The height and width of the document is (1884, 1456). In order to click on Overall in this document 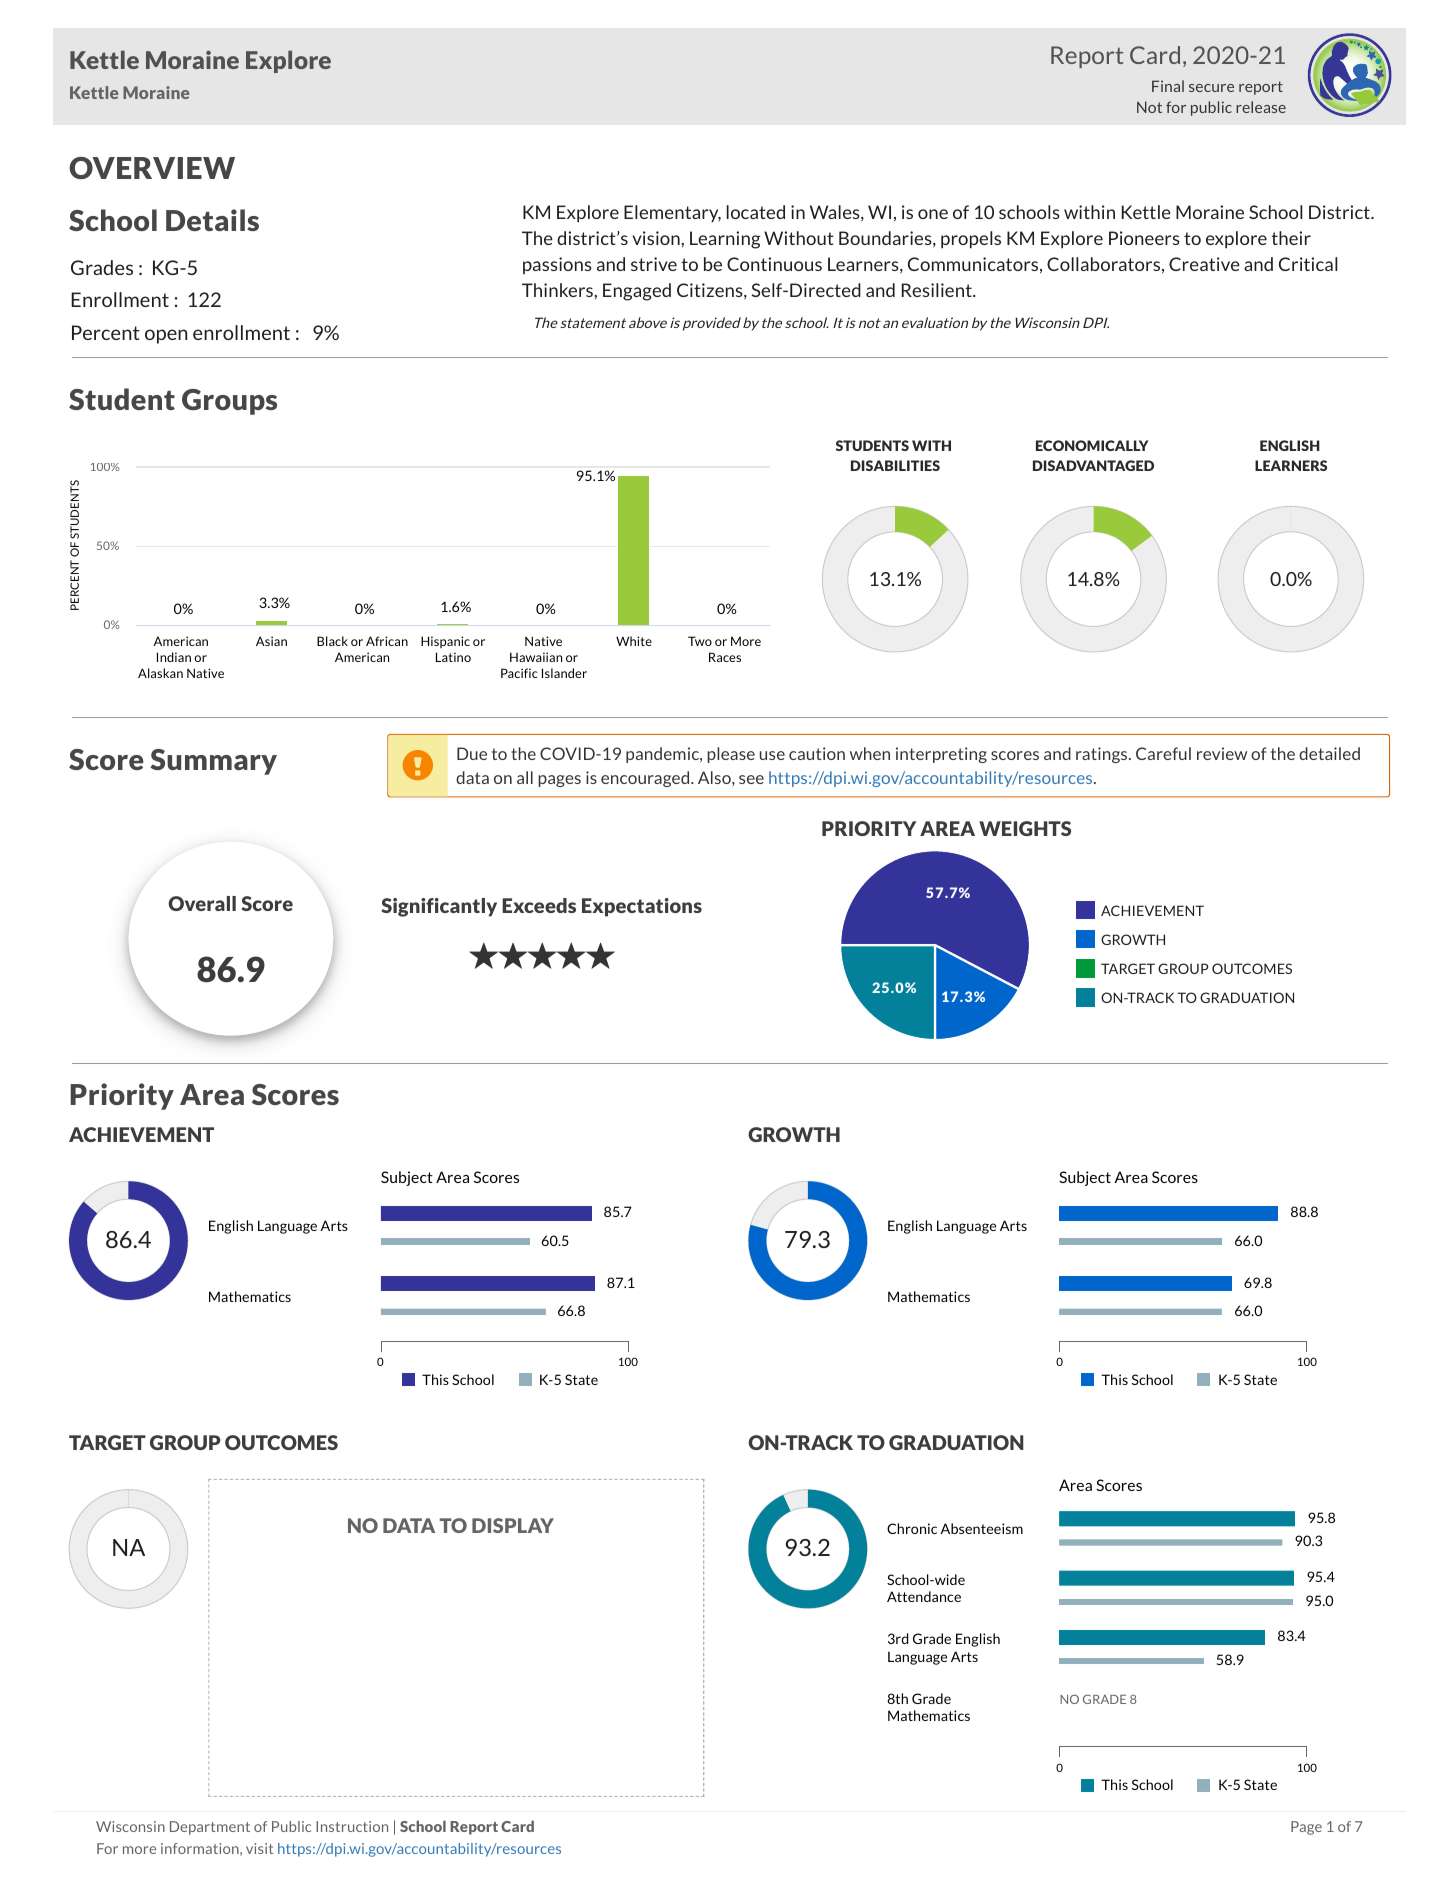, I will do `click(202, 903)`.
